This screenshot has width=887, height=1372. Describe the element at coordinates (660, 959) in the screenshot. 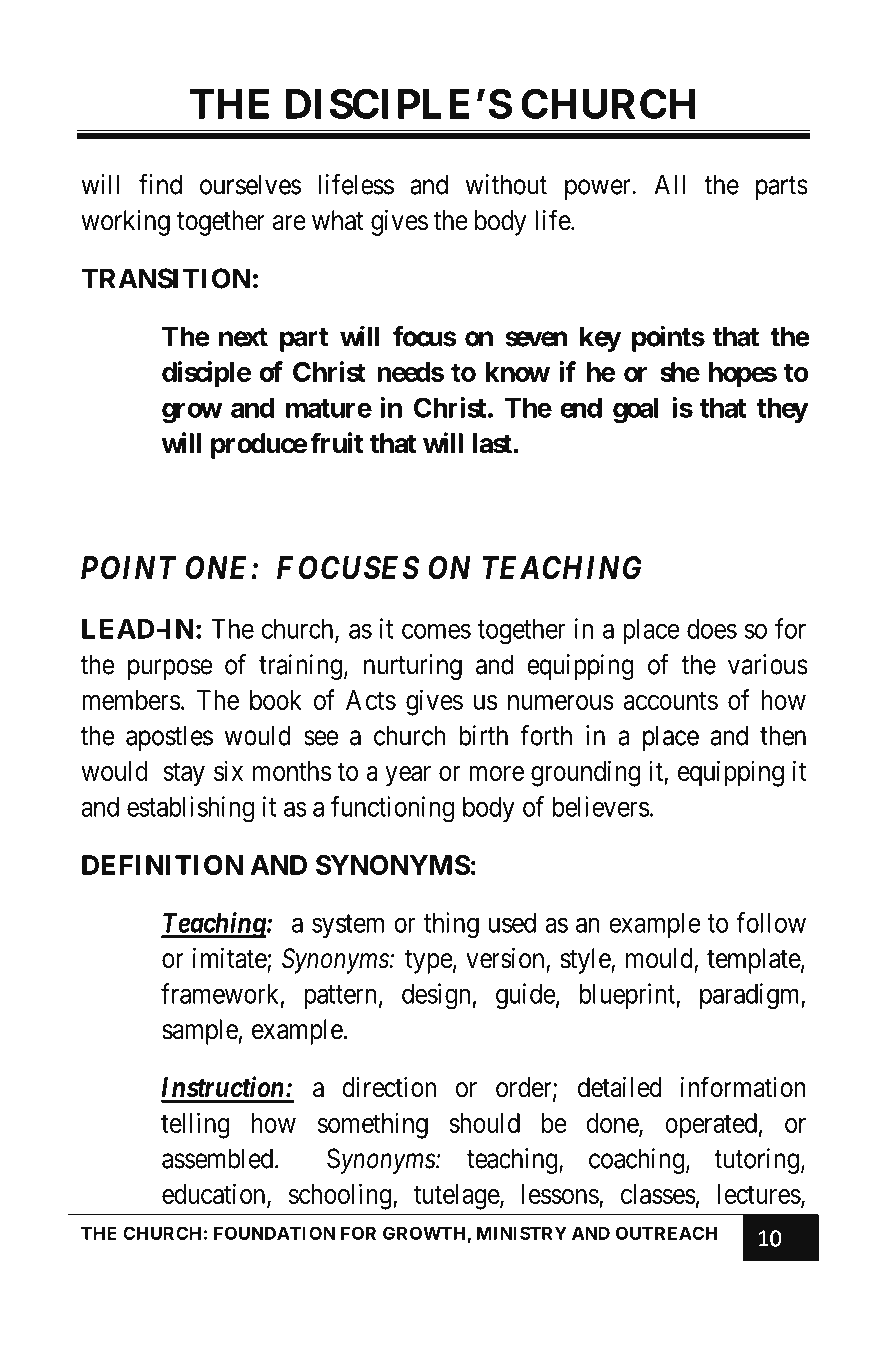

I see `mould` at that location.
